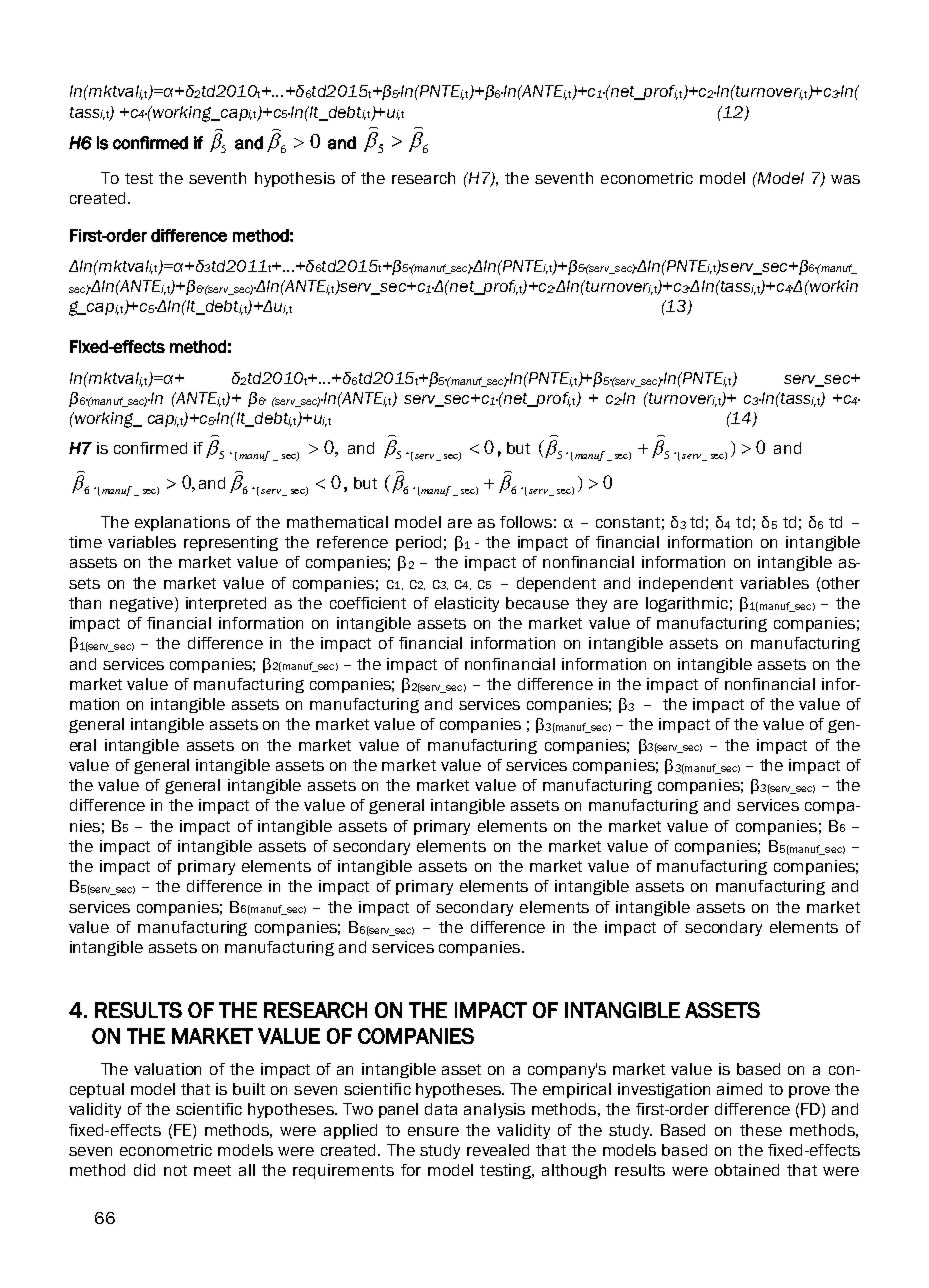 The width and height of the screenshot is (929, 1288). I want to click on not, so click(175, 1170).
